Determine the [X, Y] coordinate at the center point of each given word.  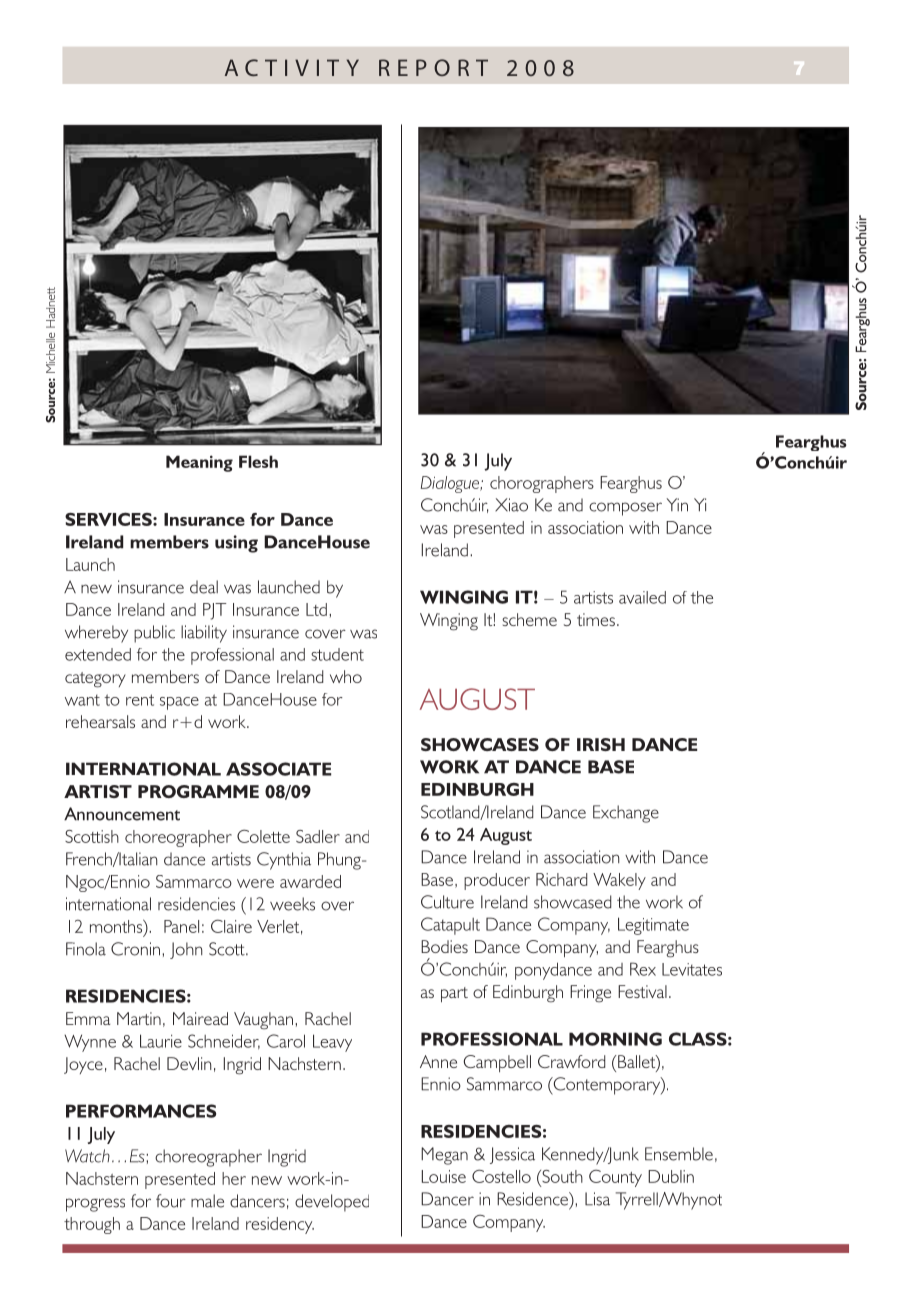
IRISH [601, 744]
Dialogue [451, 484]
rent [140, 700]
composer [625, 509]
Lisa [597, 1199]
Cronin [135, 949]
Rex [643, 969]
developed [332, 1203]
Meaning [199, 463]
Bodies [444, 946]
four [171, 1201]
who [346, 676]
